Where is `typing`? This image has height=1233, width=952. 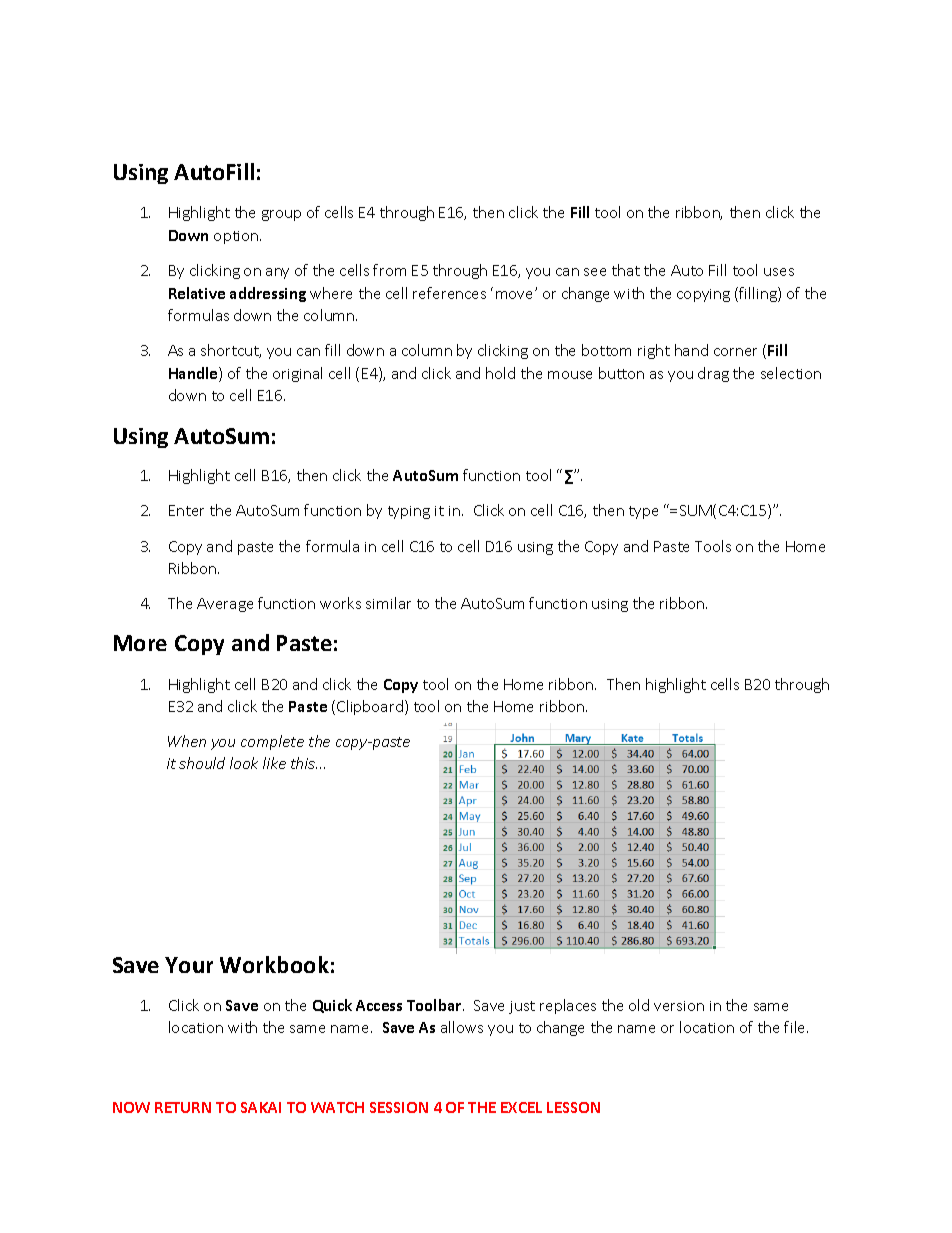
typing is located at coordinates (409, 512).
